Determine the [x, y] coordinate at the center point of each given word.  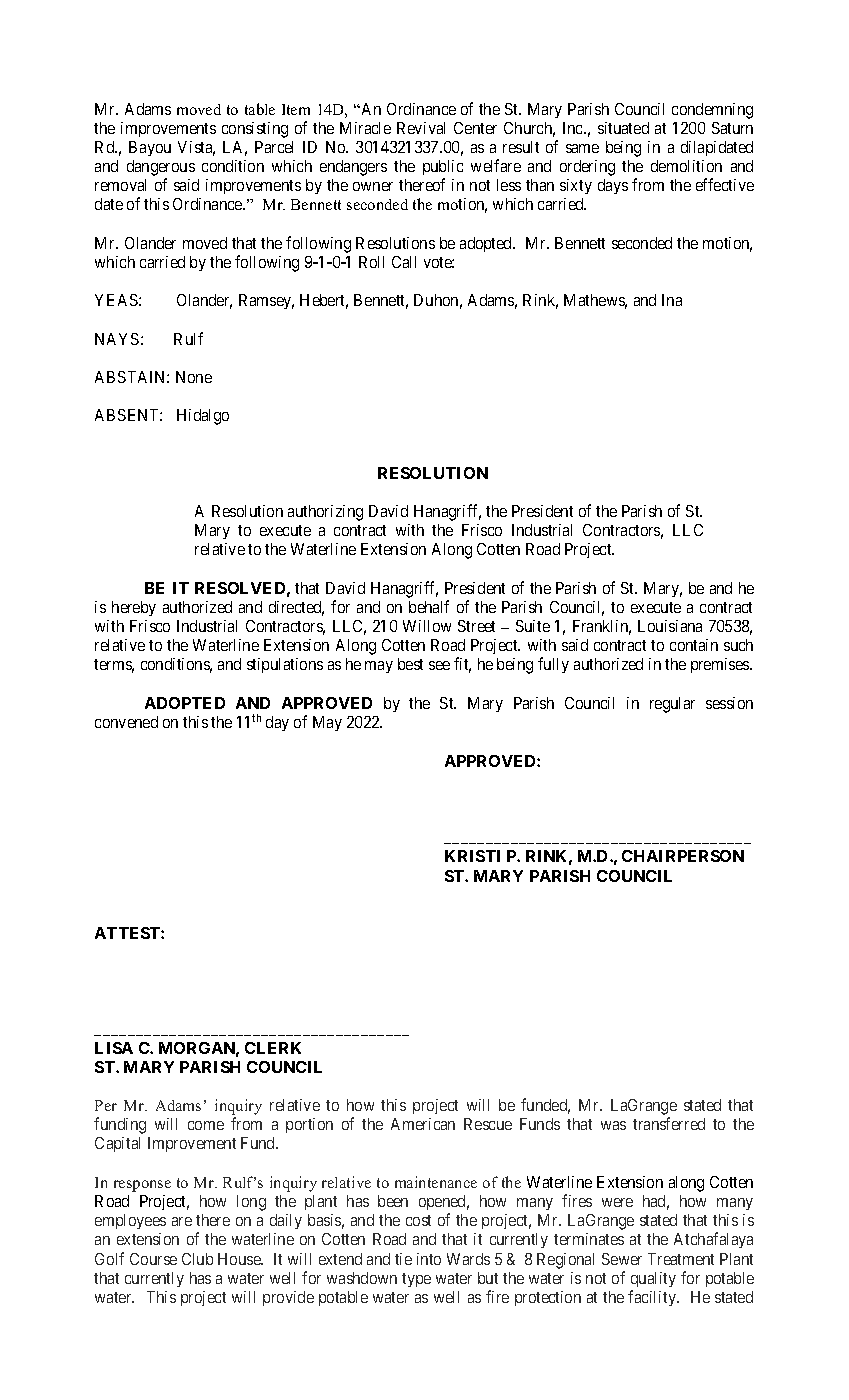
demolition [686, 166]
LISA [114, 1048]
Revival [421, 128]
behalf [429, 606]
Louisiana [670, 626]
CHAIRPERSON [683, 856]
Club [197, 1259]
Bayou [150, 148]
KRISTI [472, 856]
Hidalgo [203, 417]
